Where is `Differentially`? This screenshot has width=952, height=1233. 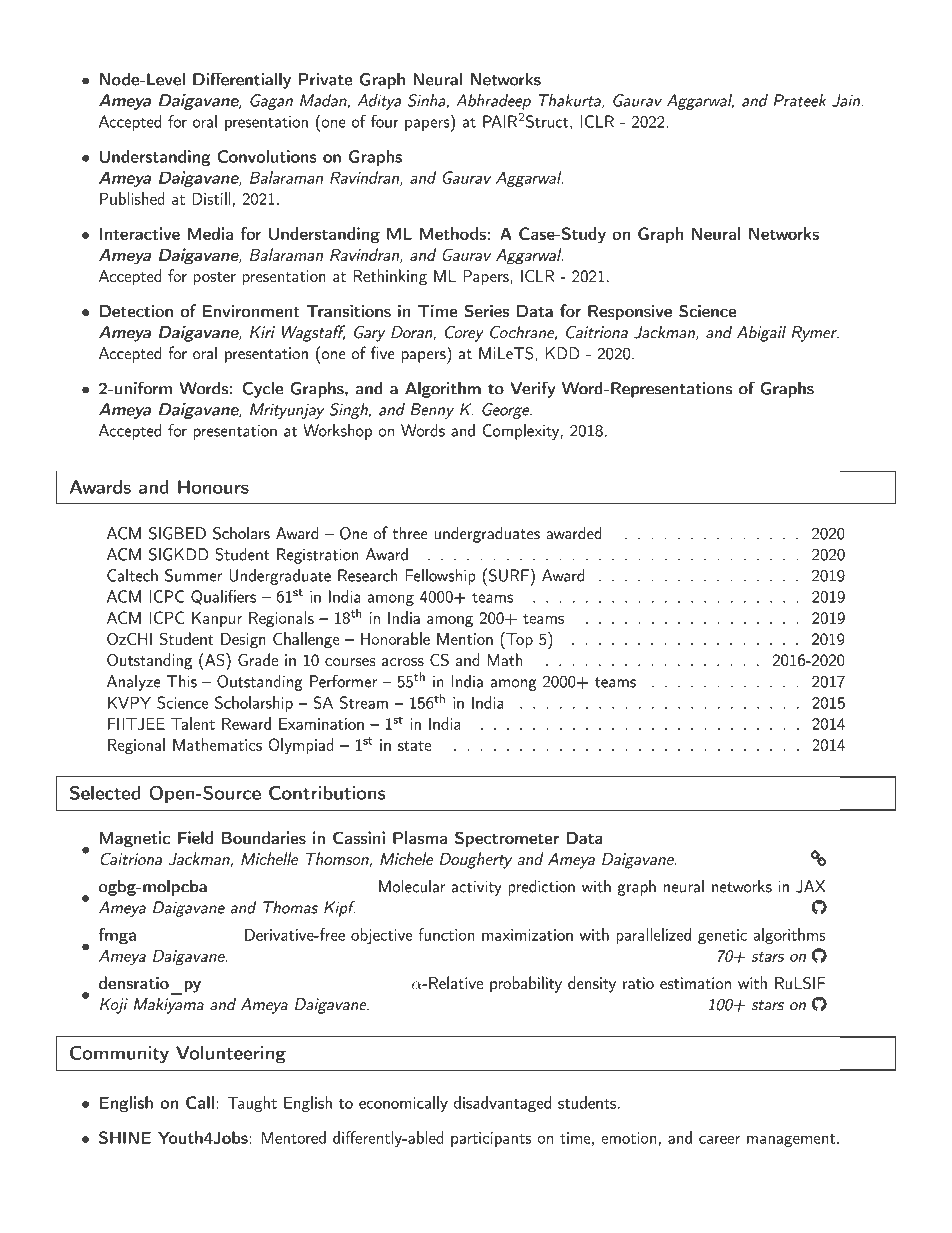
Differentially is located at coordinates (242, 80).
